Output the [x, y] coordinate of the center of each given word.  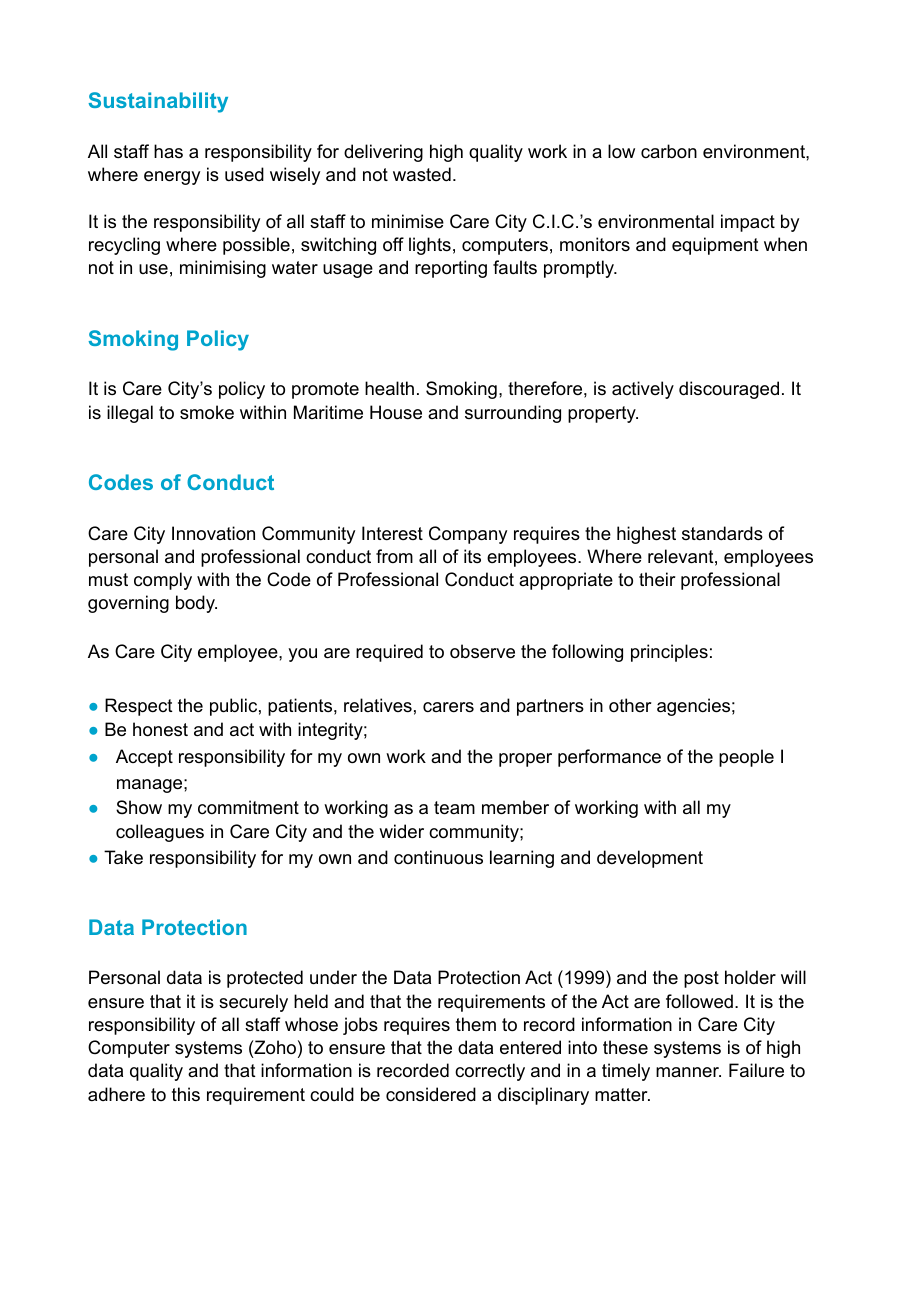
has [168, 151]
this [186, 1094]
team [454, 808]
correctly [490, 1072]
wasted [422, 174]
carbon [669, 151]
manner [688, 1072]
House [396, 412]
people [746, 758]
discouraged [729, 390]
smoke [207, 412]
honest [160, 729]
